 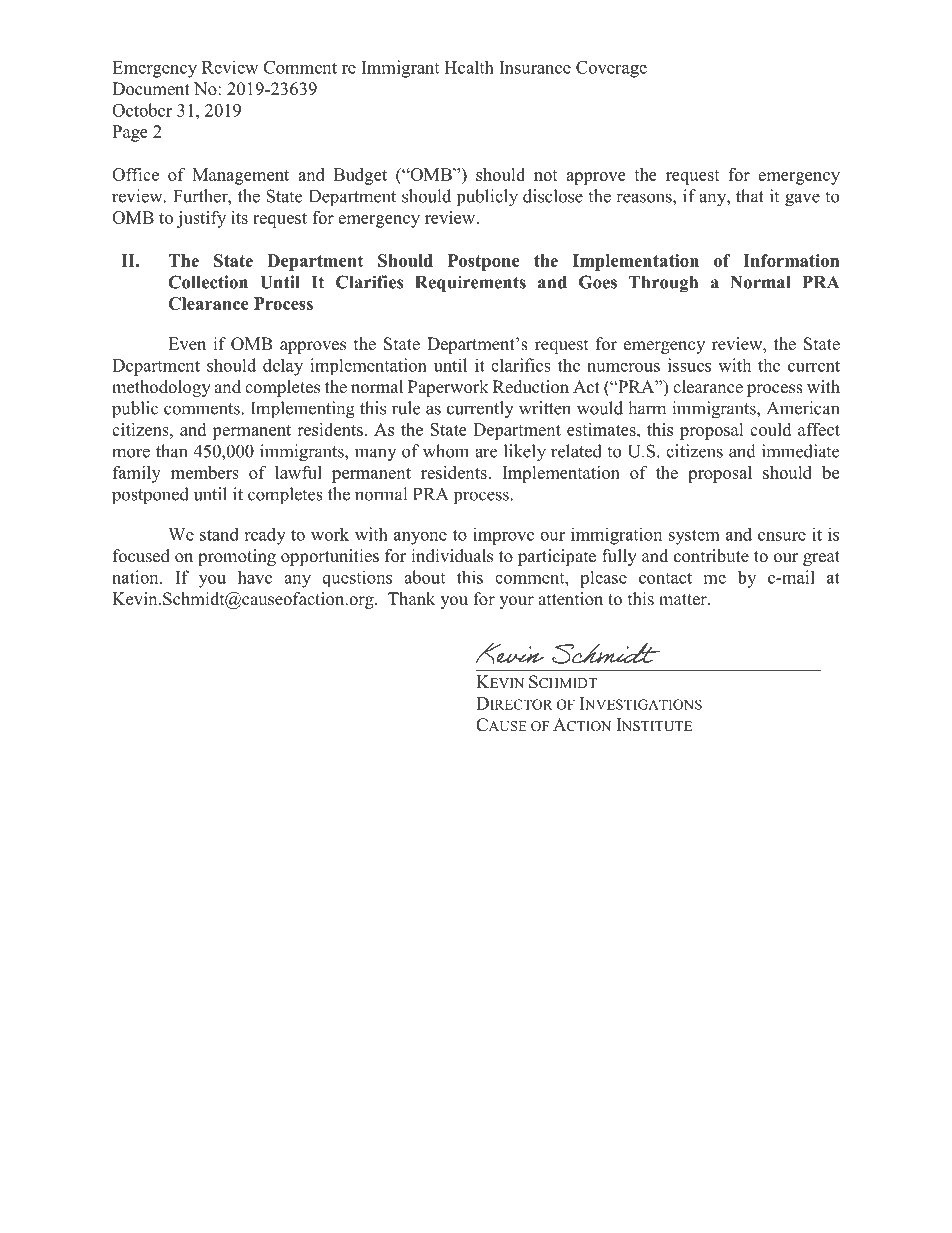 I want to click on Document, so click(x=151, y=89).
